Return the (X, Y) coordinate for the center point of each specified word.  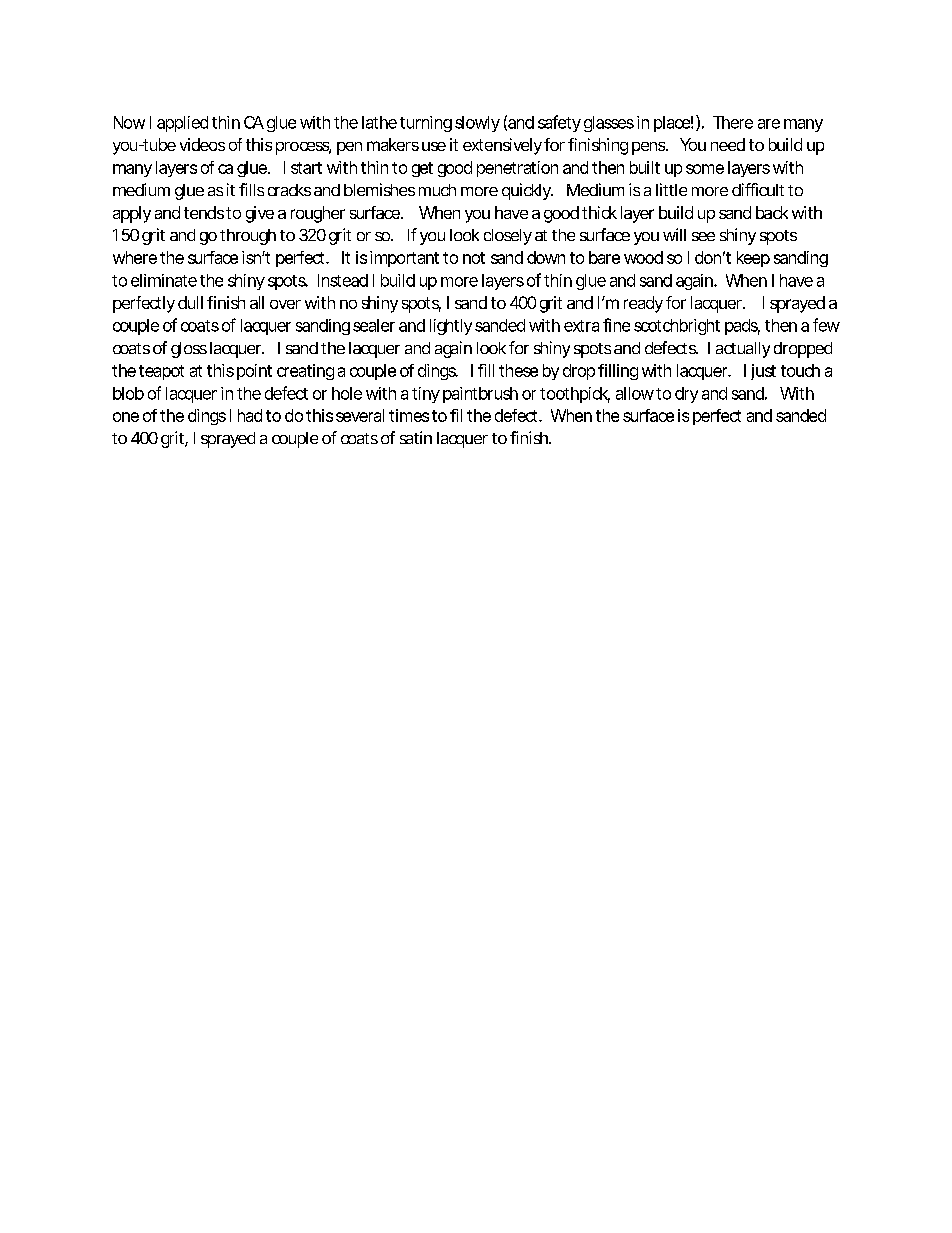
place (672, 124)
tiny (426, 395)
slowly (477, 124)
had (250, 415)
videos (202, 144)
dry (686, 395)
